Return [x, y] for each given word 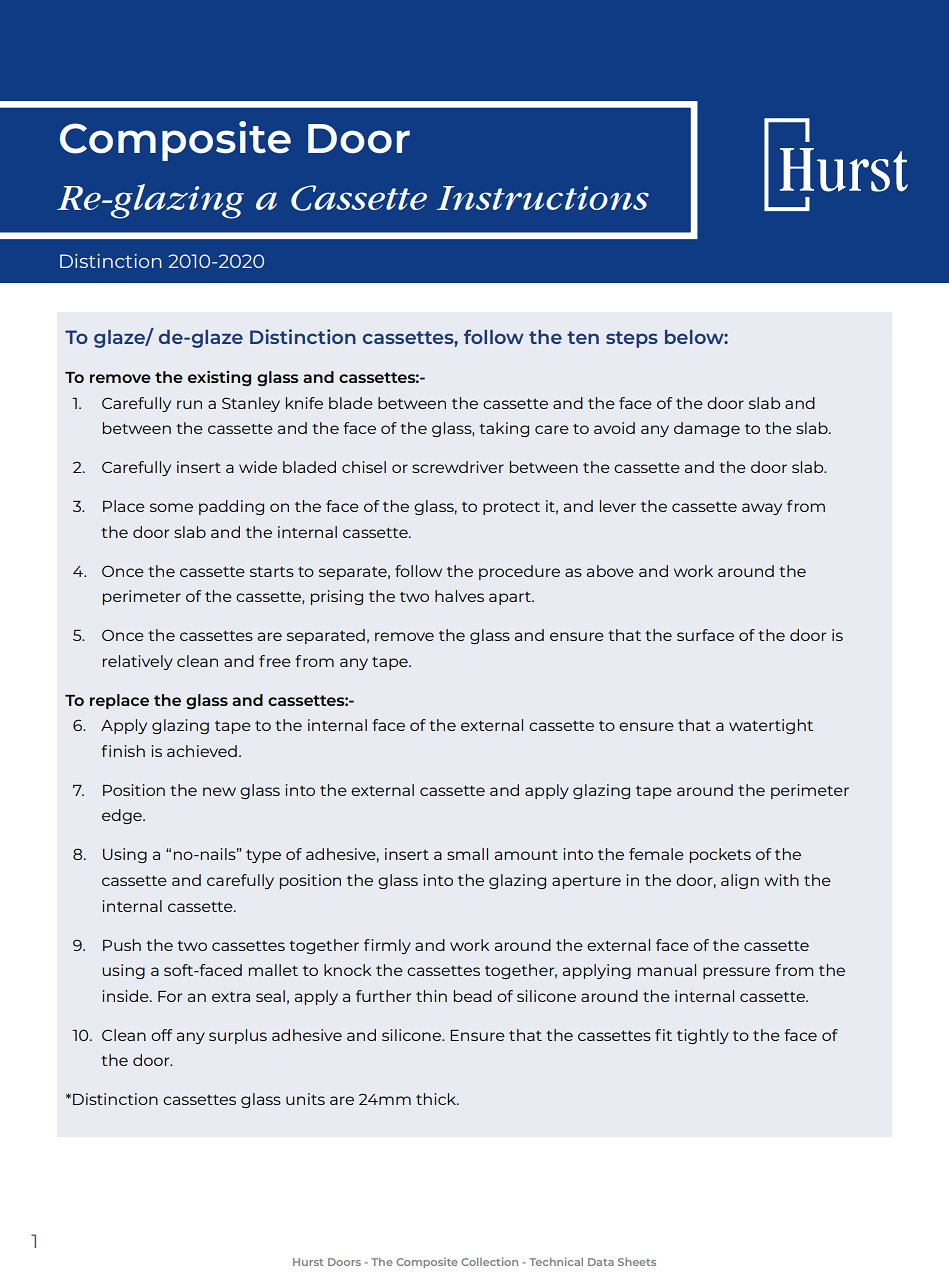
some [171, 507]
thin [431, 996]
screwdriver [458, 467]
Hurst [308, 1262]
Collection [489, 1261]
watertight [771, 726]
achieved [202, 751]
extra [231, 997]
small [467, 854]
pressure [736, 973]
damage [707, 429]
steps [632, 339]
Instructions [543, 198]
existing [219, 378]
